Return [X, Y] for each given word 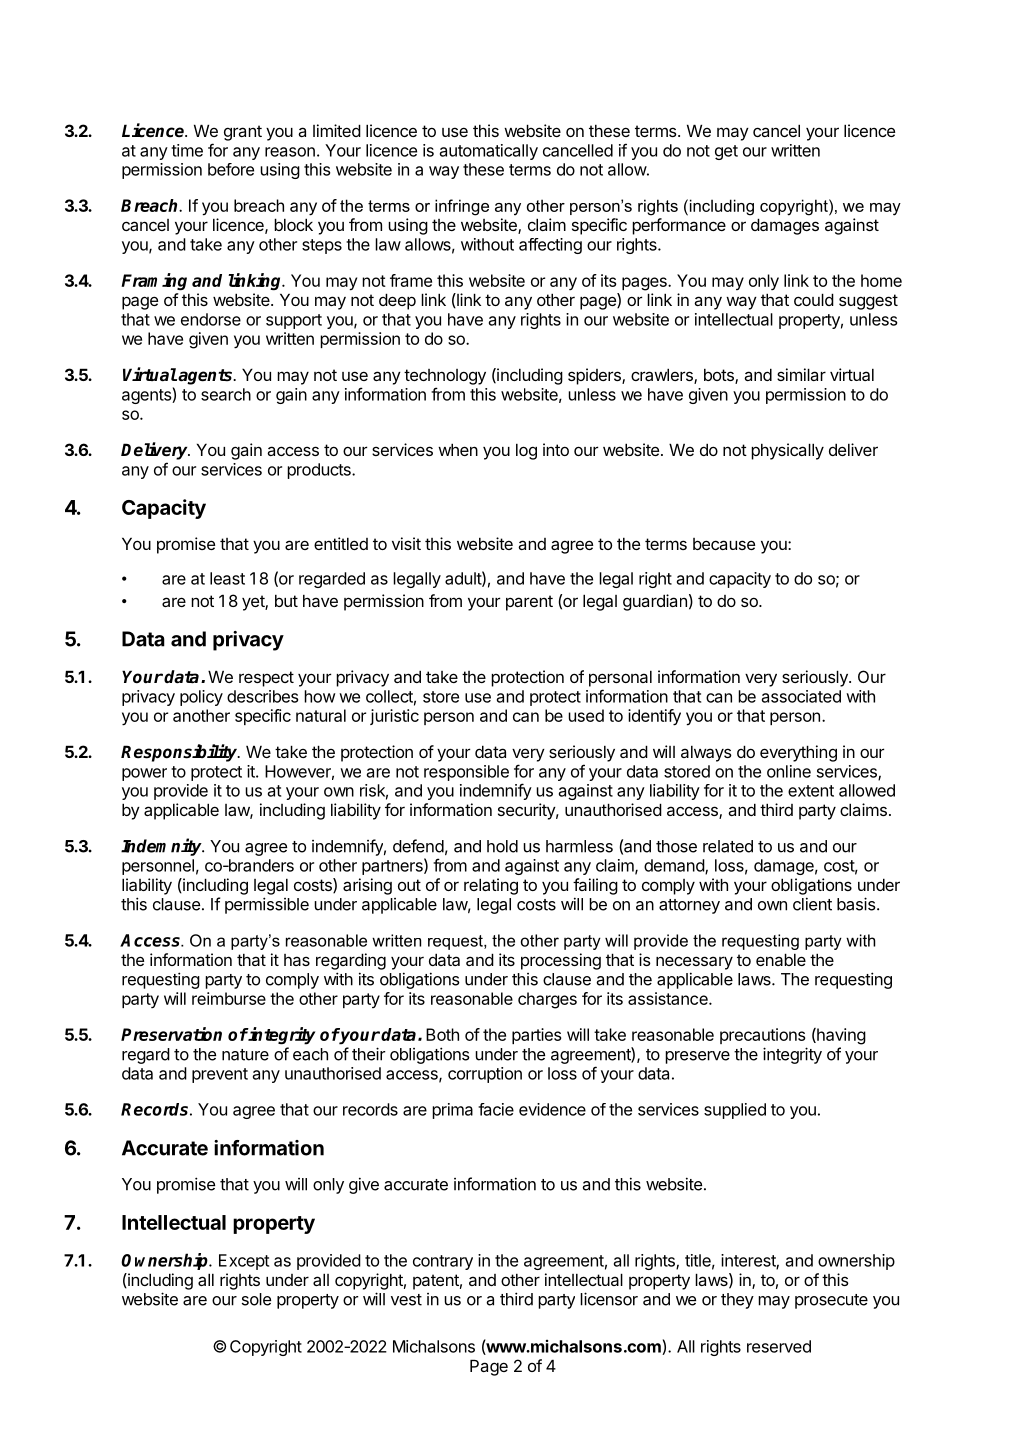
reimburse [229, 998]
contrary [443, 1262]
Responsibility [180, 753]
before [231, 169]
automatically [489, 152]
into [556, 449]
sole [256, 1299]
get [726, 152]
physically [787, 451]
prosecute [831, 1301]
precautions [762, 1036]
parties [536, 1036]
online [789, 771]
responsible [466, 773]
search [226, 394]
